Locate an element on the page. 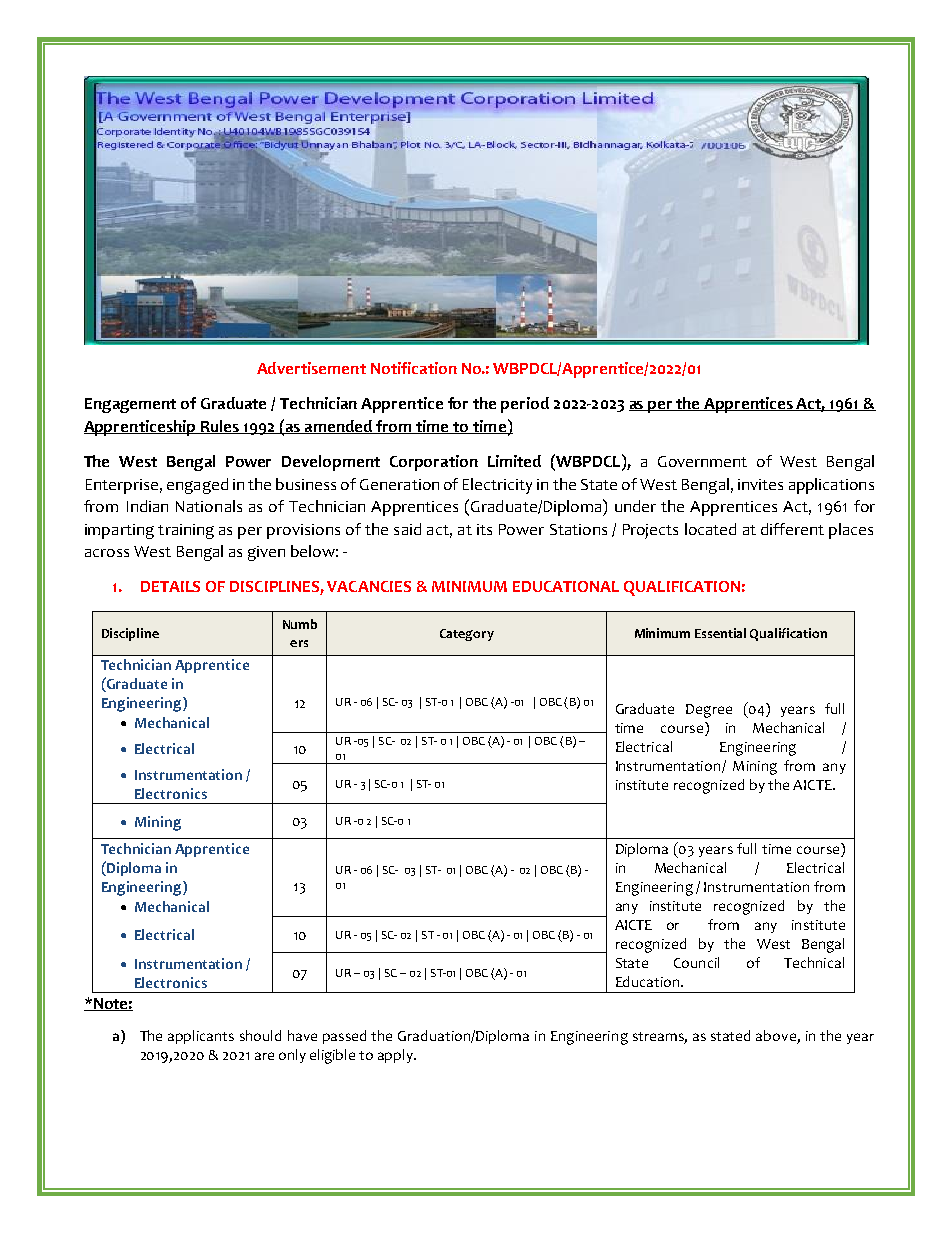  apply is located at coordinates (396, 1056).
